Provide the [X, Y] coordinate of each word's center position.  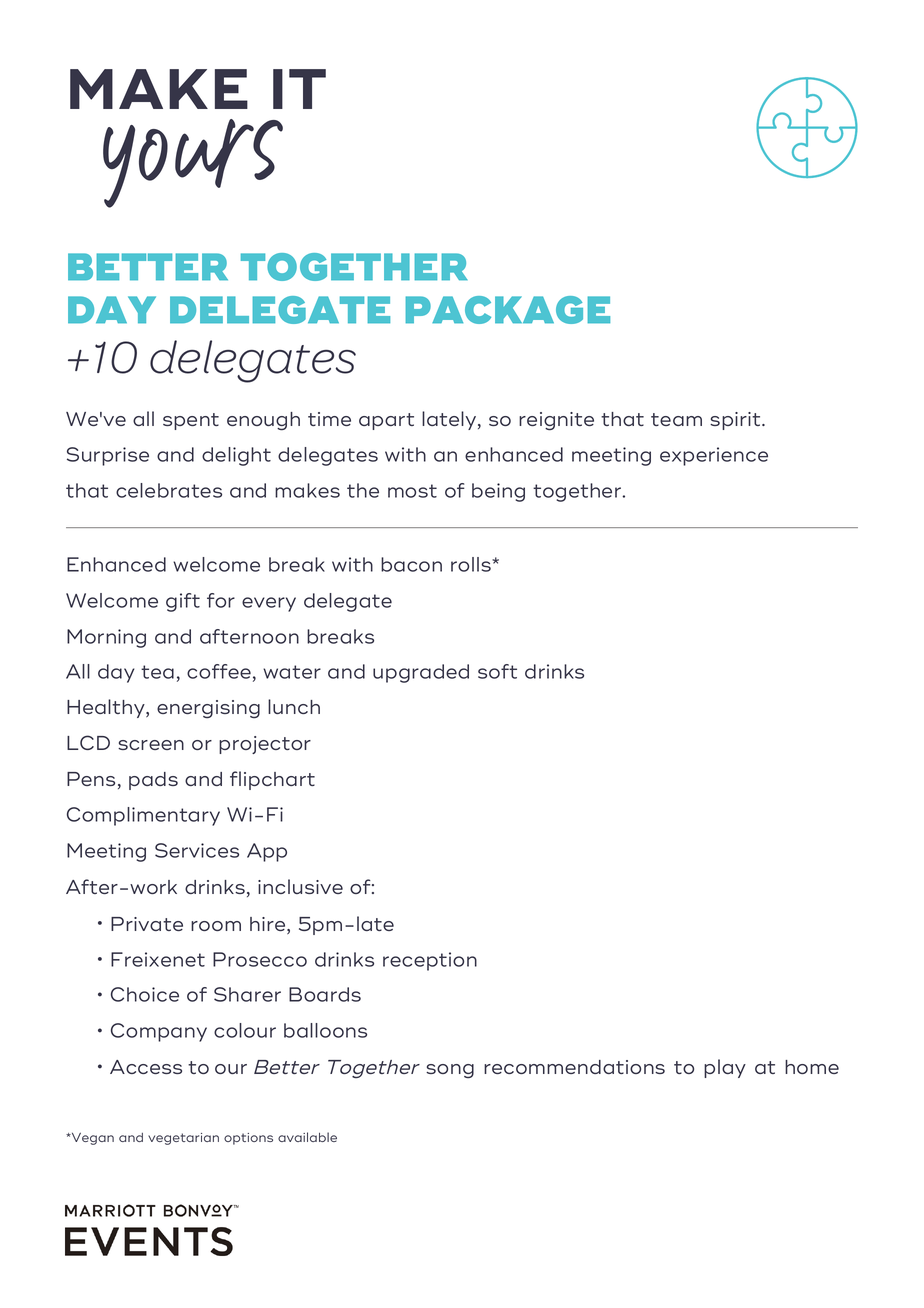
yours [193, 163]
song [450, 1071]
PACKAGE [507, 310]
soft [497, 671]
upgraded [421, 673]
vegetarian [183, 1139]
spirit [736, 421]
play [725, 1068]
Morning [106, 638]
